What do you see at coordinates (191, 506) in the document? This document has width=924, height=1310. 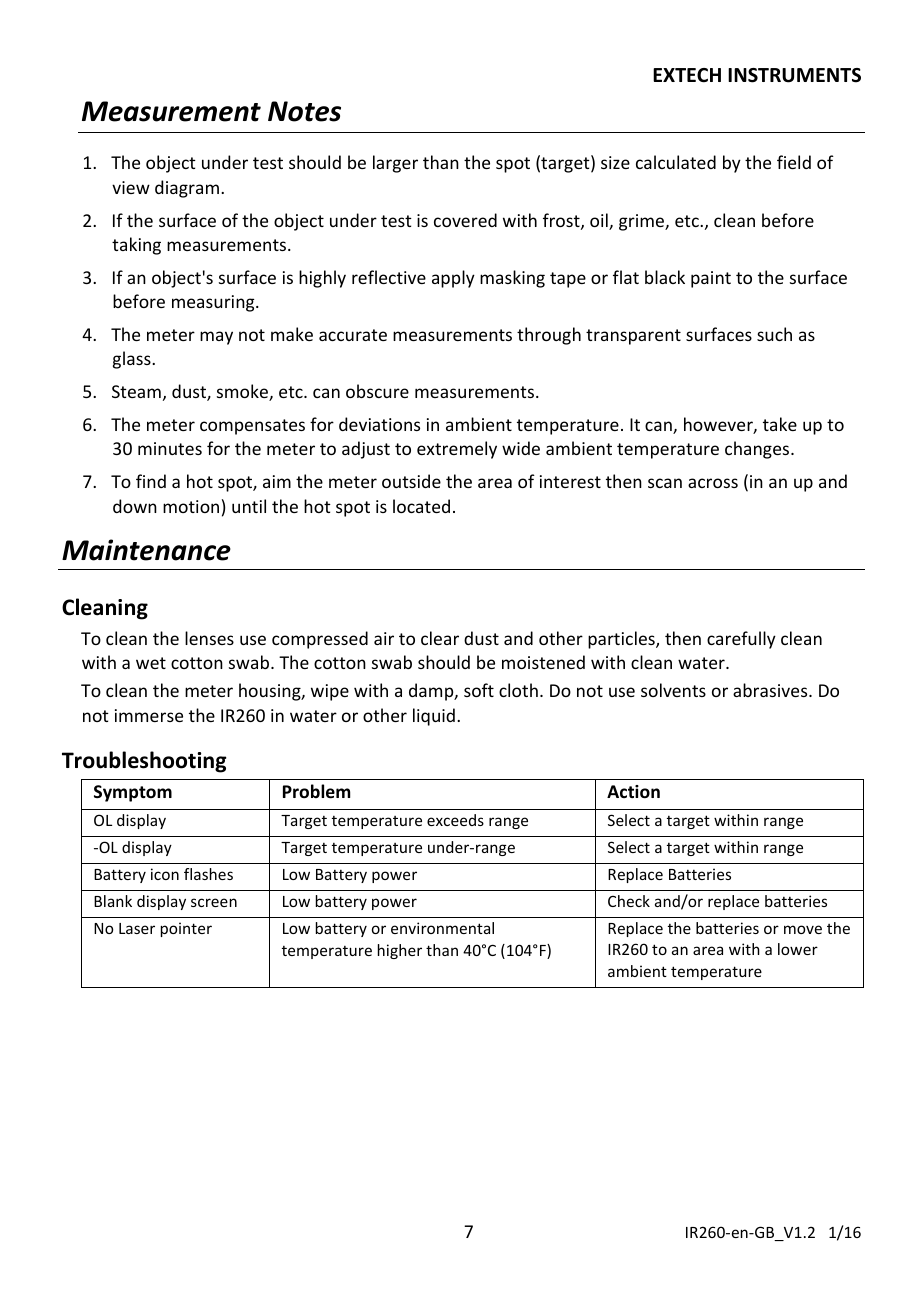 I see `motion` at bounding box center [191, 506].
